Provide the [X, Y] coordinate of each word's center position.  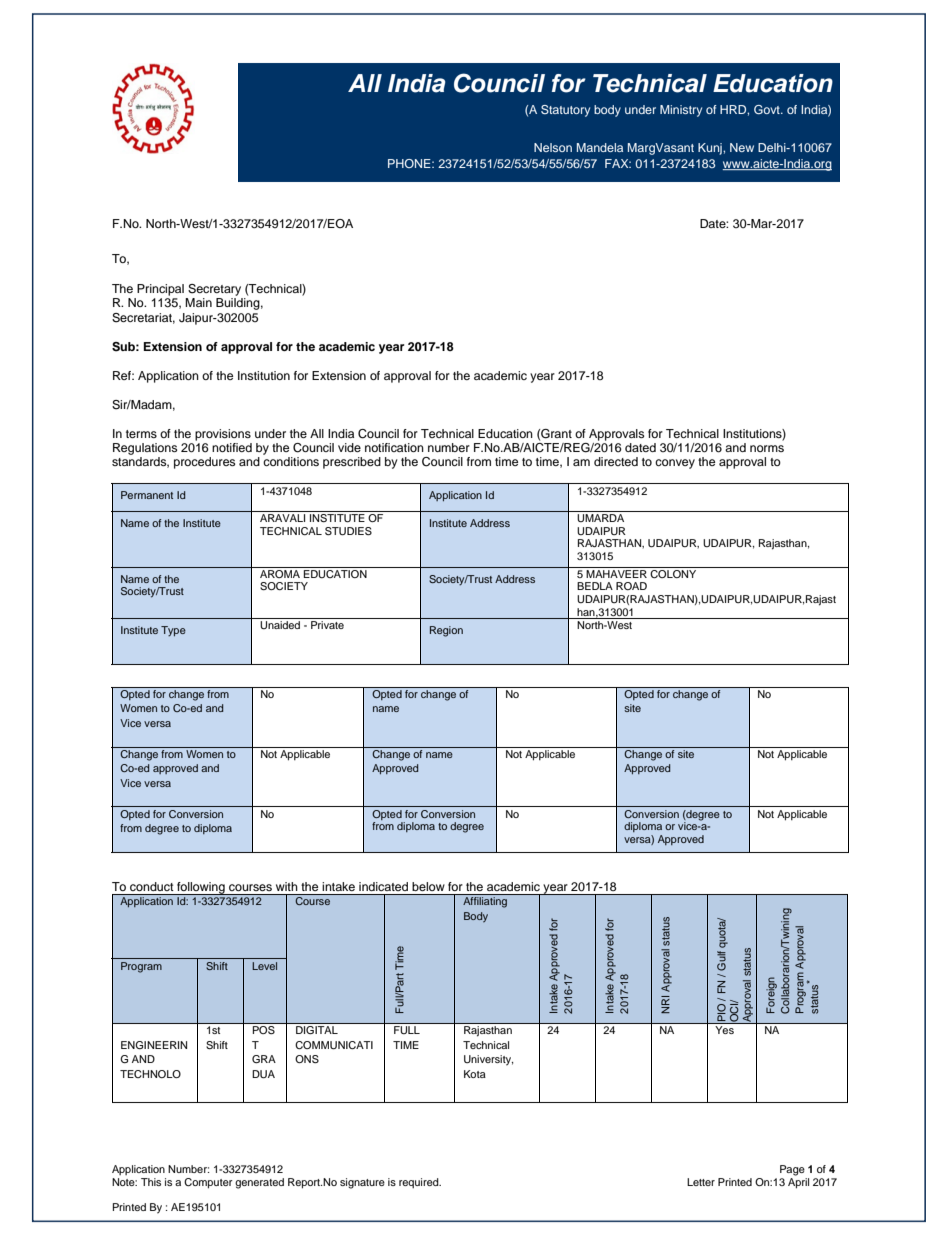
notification [394, 447]
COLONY [673, 573]
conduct [151, 886]
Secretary [214, 290]
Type [173, 631]
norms [767, 448]
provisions [223, 435]
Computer [208, 1183]
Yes [725, 1030]
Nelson [553, 147]
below [428, 886]
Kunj [711, 149]
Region [446, 631]
